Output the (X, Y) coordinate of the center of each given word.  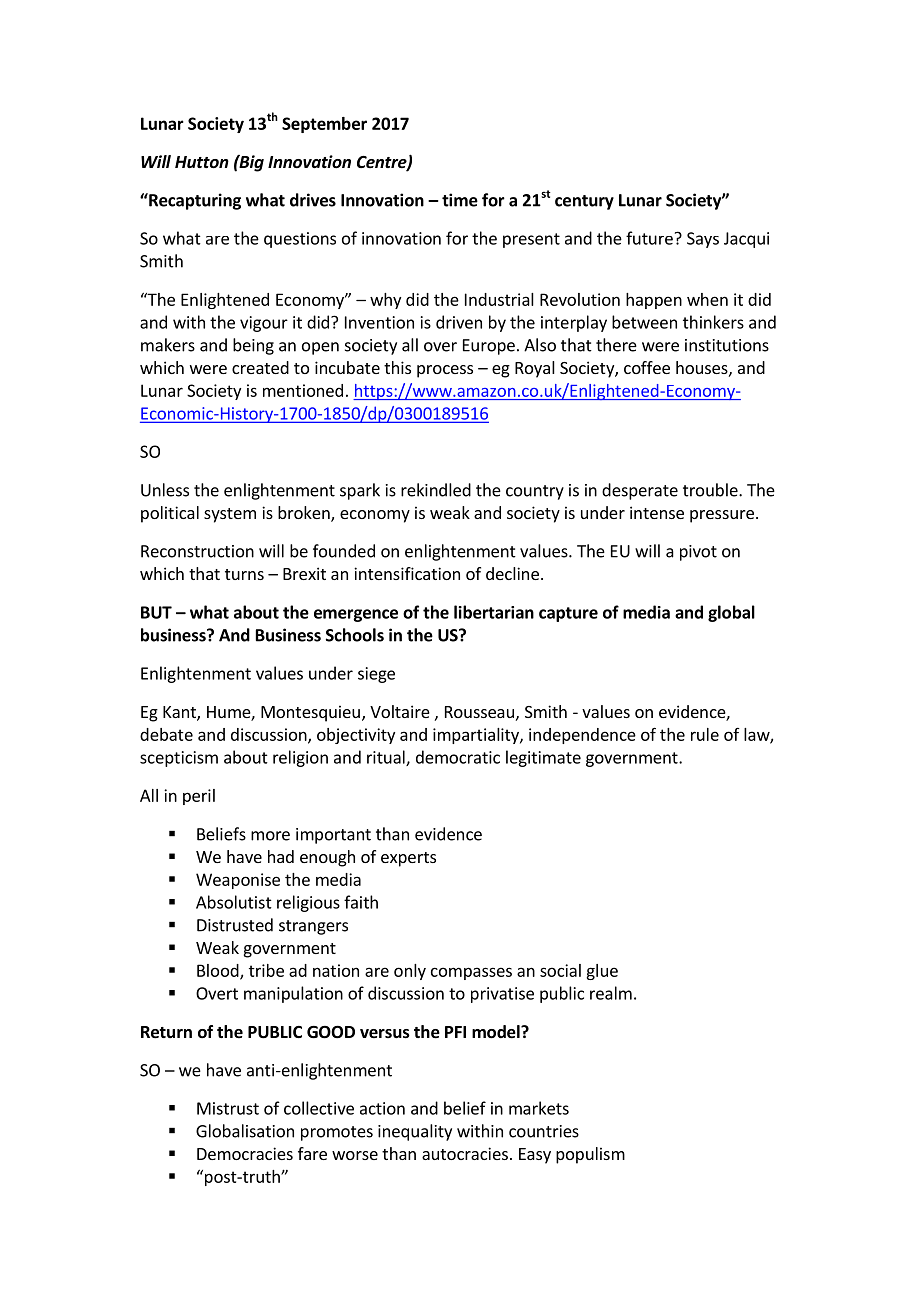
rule (705, 734)
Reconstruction (197, 551)
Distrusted (235, 925)
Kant (180, 713)
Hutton (202, 162)
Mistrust (228, 1108)
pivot (698, 553)
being (253, 346)
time (460, 200)
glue (602, 972)
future (649, 238)
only (410, 972)
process (445, 371)
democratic (458, 757)
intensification (407, 573)
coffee (647, 367)
